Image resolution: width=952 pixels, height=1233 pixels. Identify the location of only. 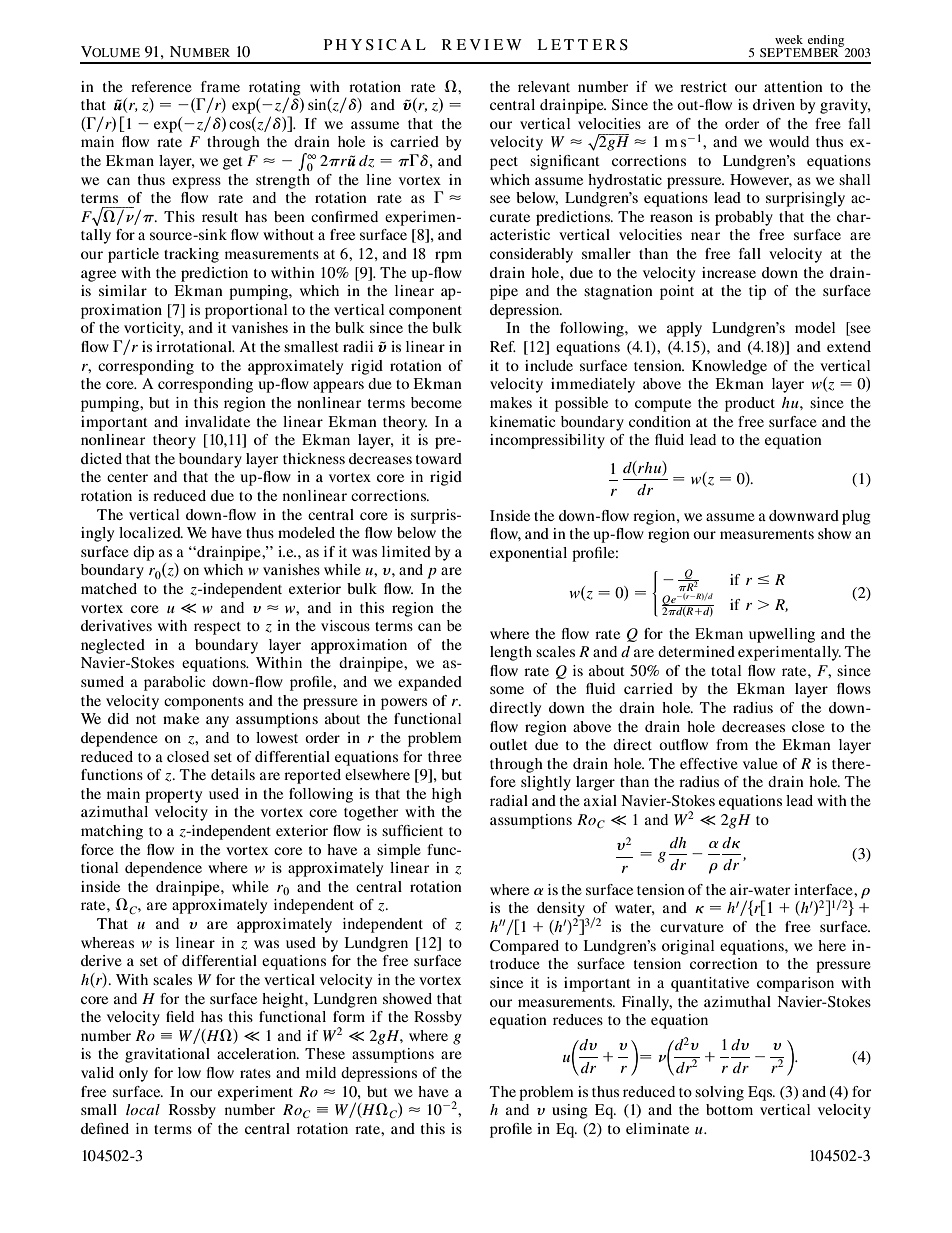
(133, 1074).
